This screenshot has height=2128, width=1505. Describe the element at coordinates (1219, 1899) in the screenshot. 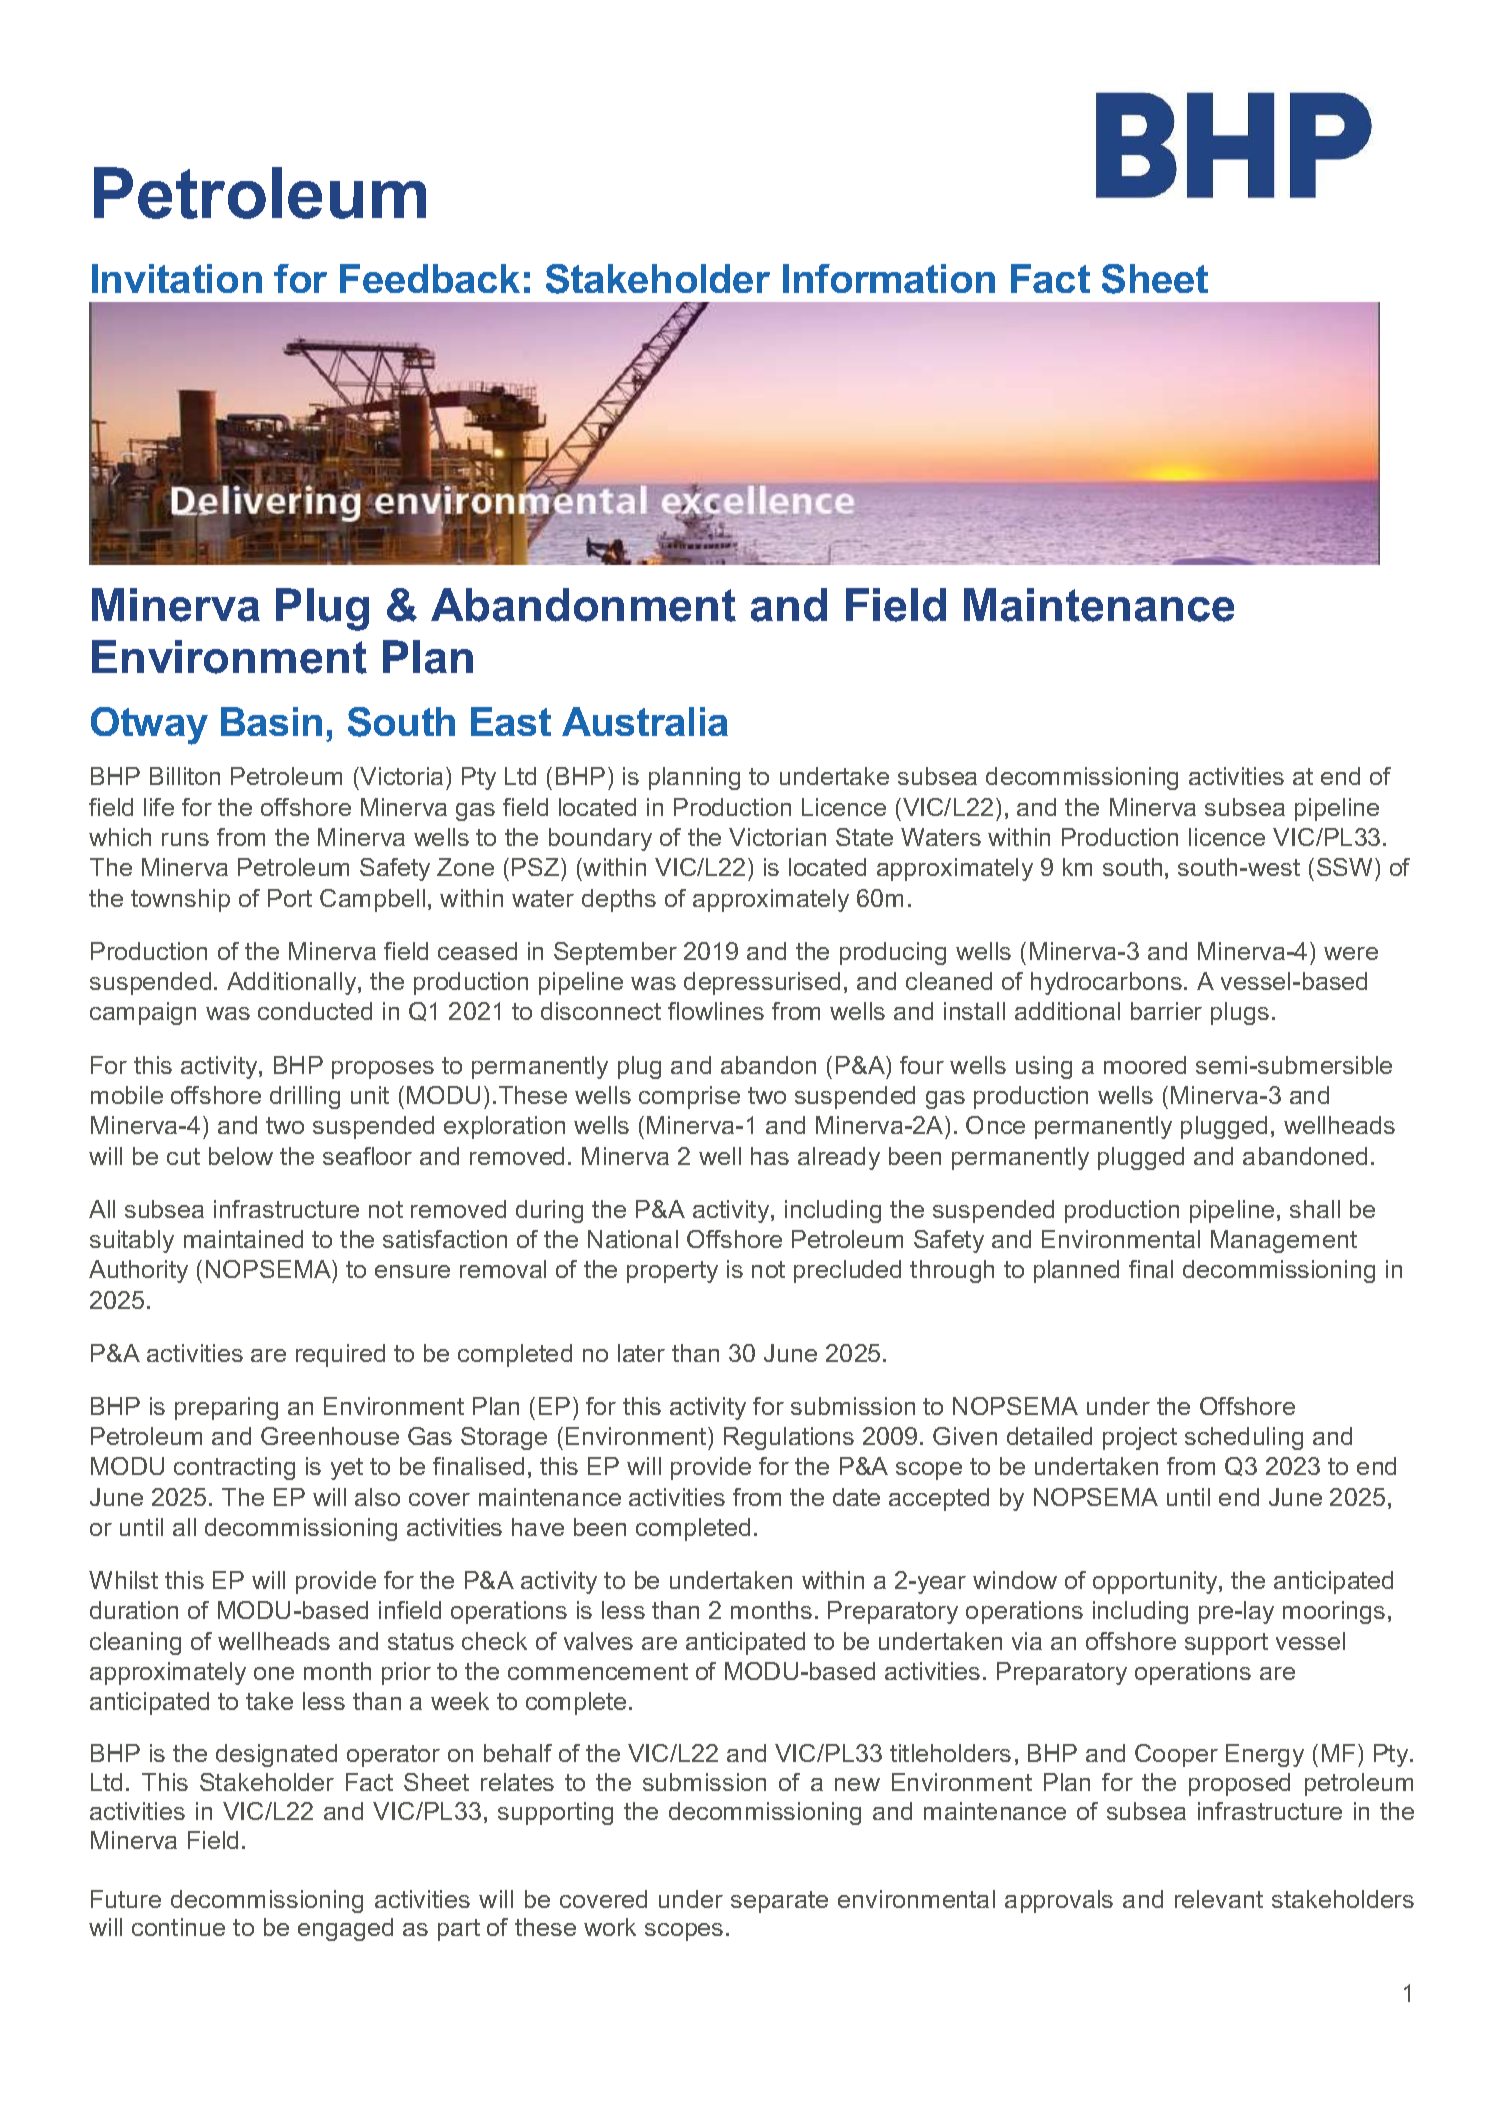

I see `relevant` at that location.
